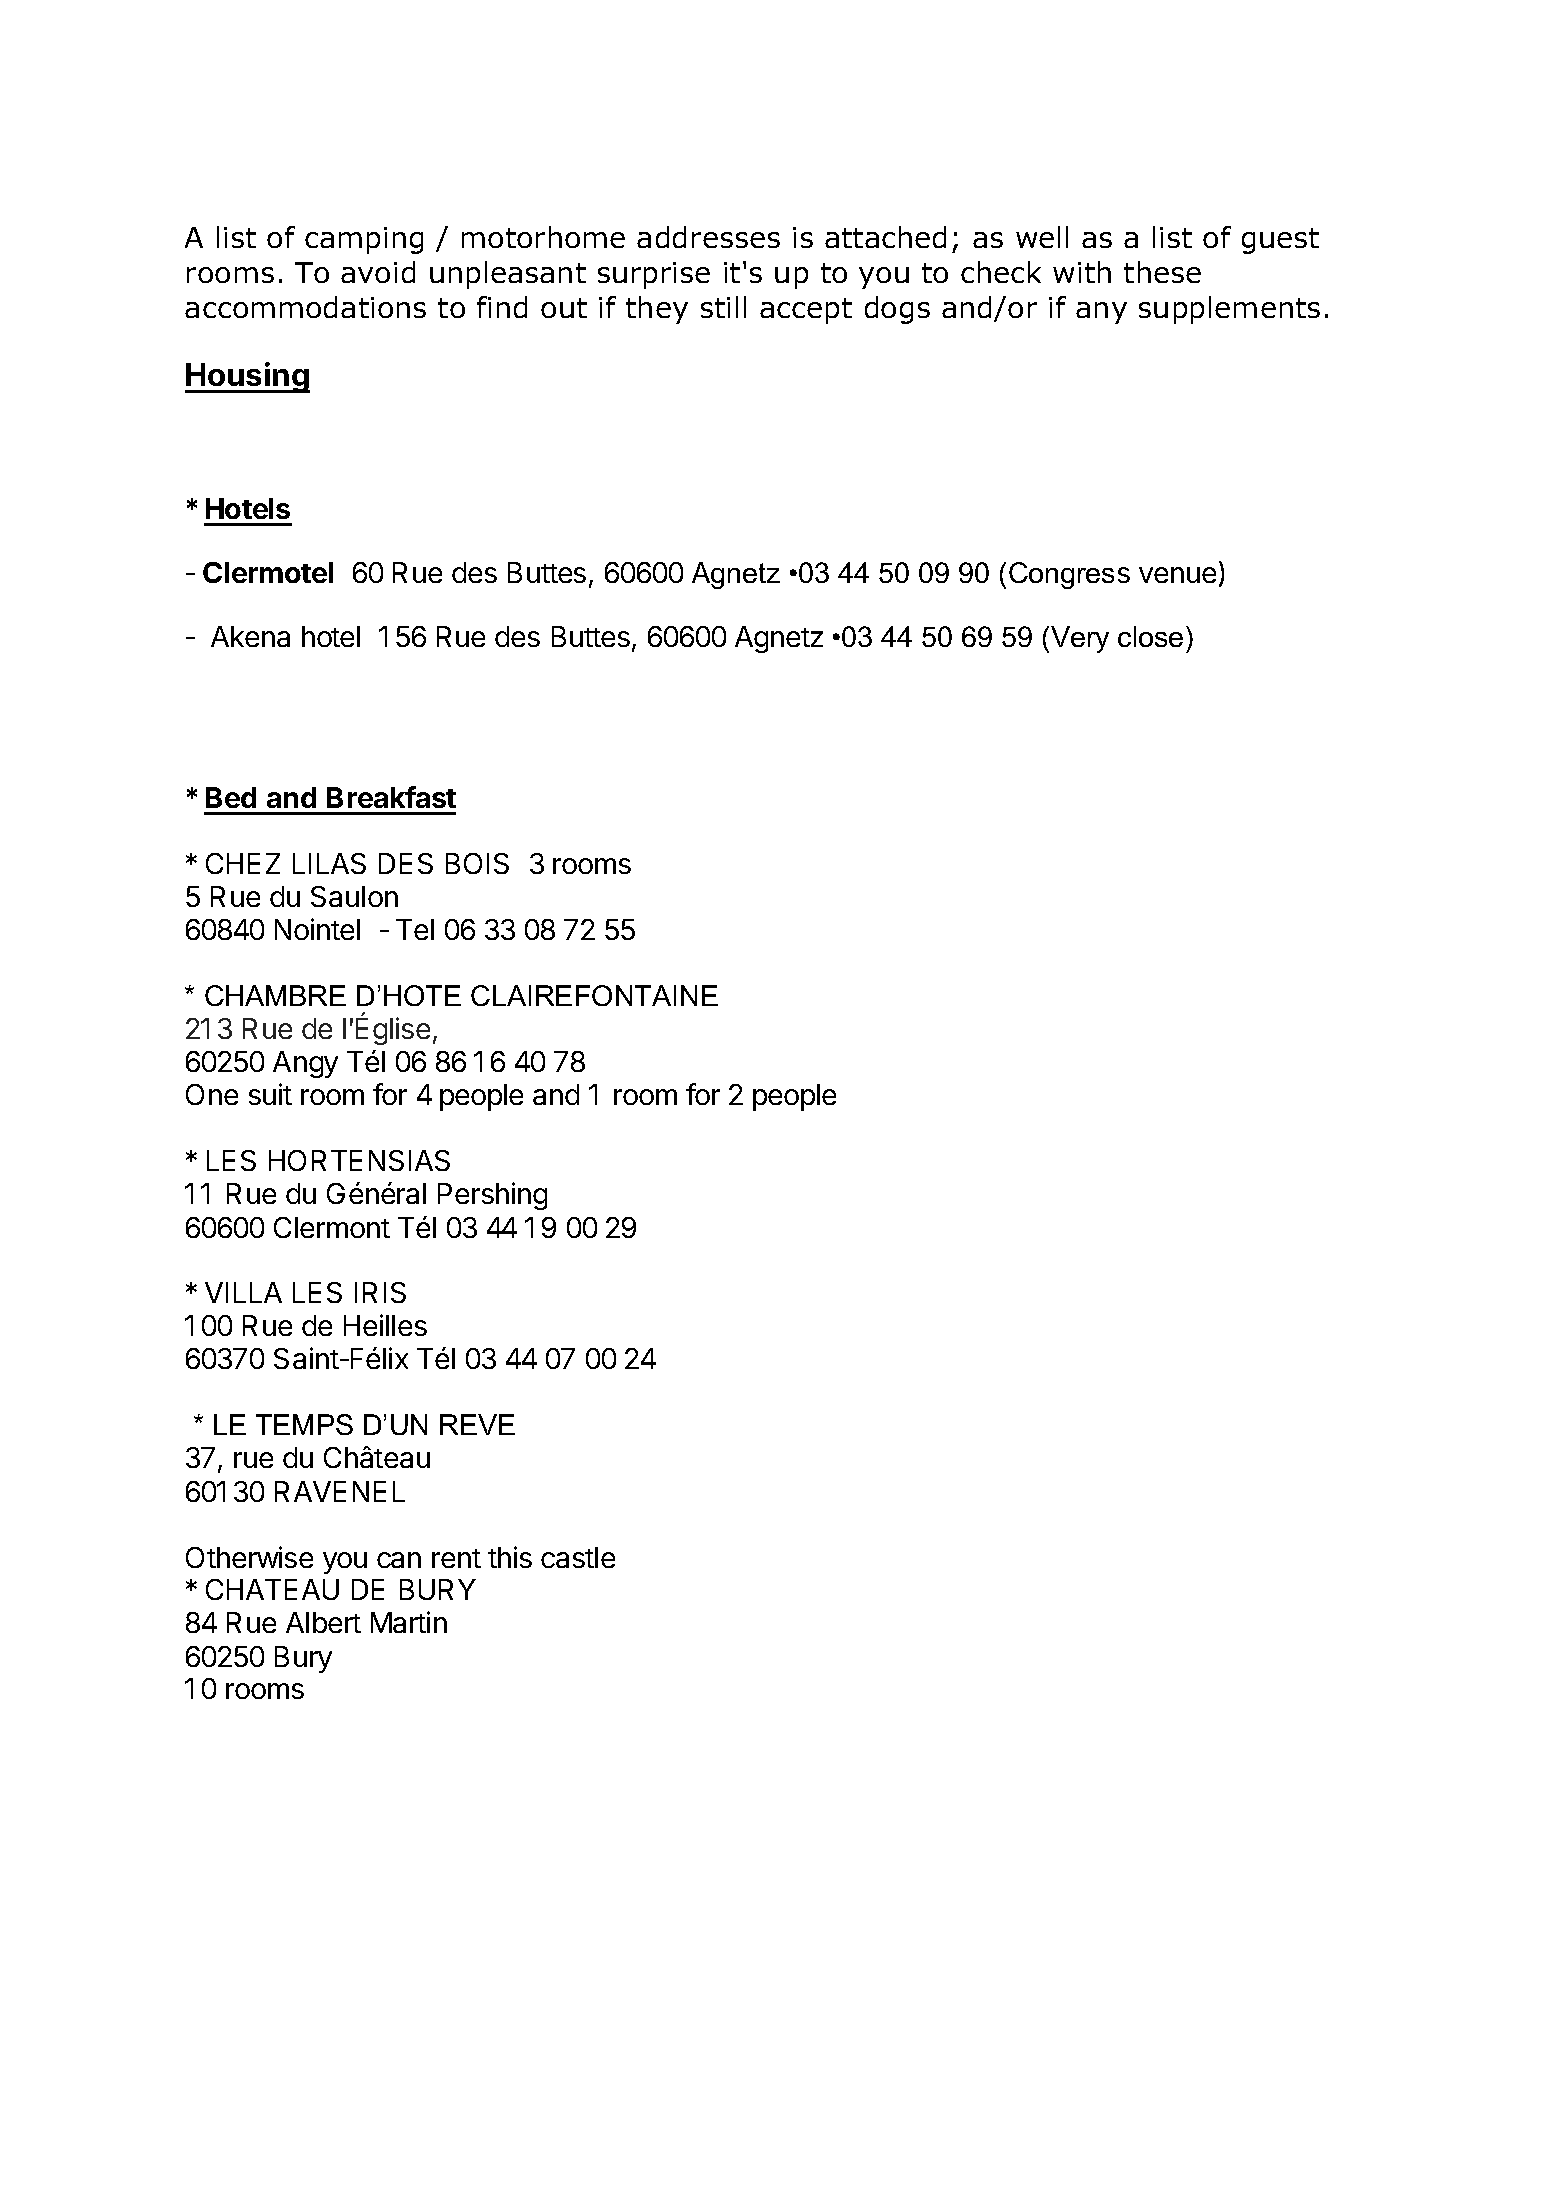  What do you see at coordinates (380, 1292) in the screenshot?
I see `IRIS` at bounding box center [380, 1292].
